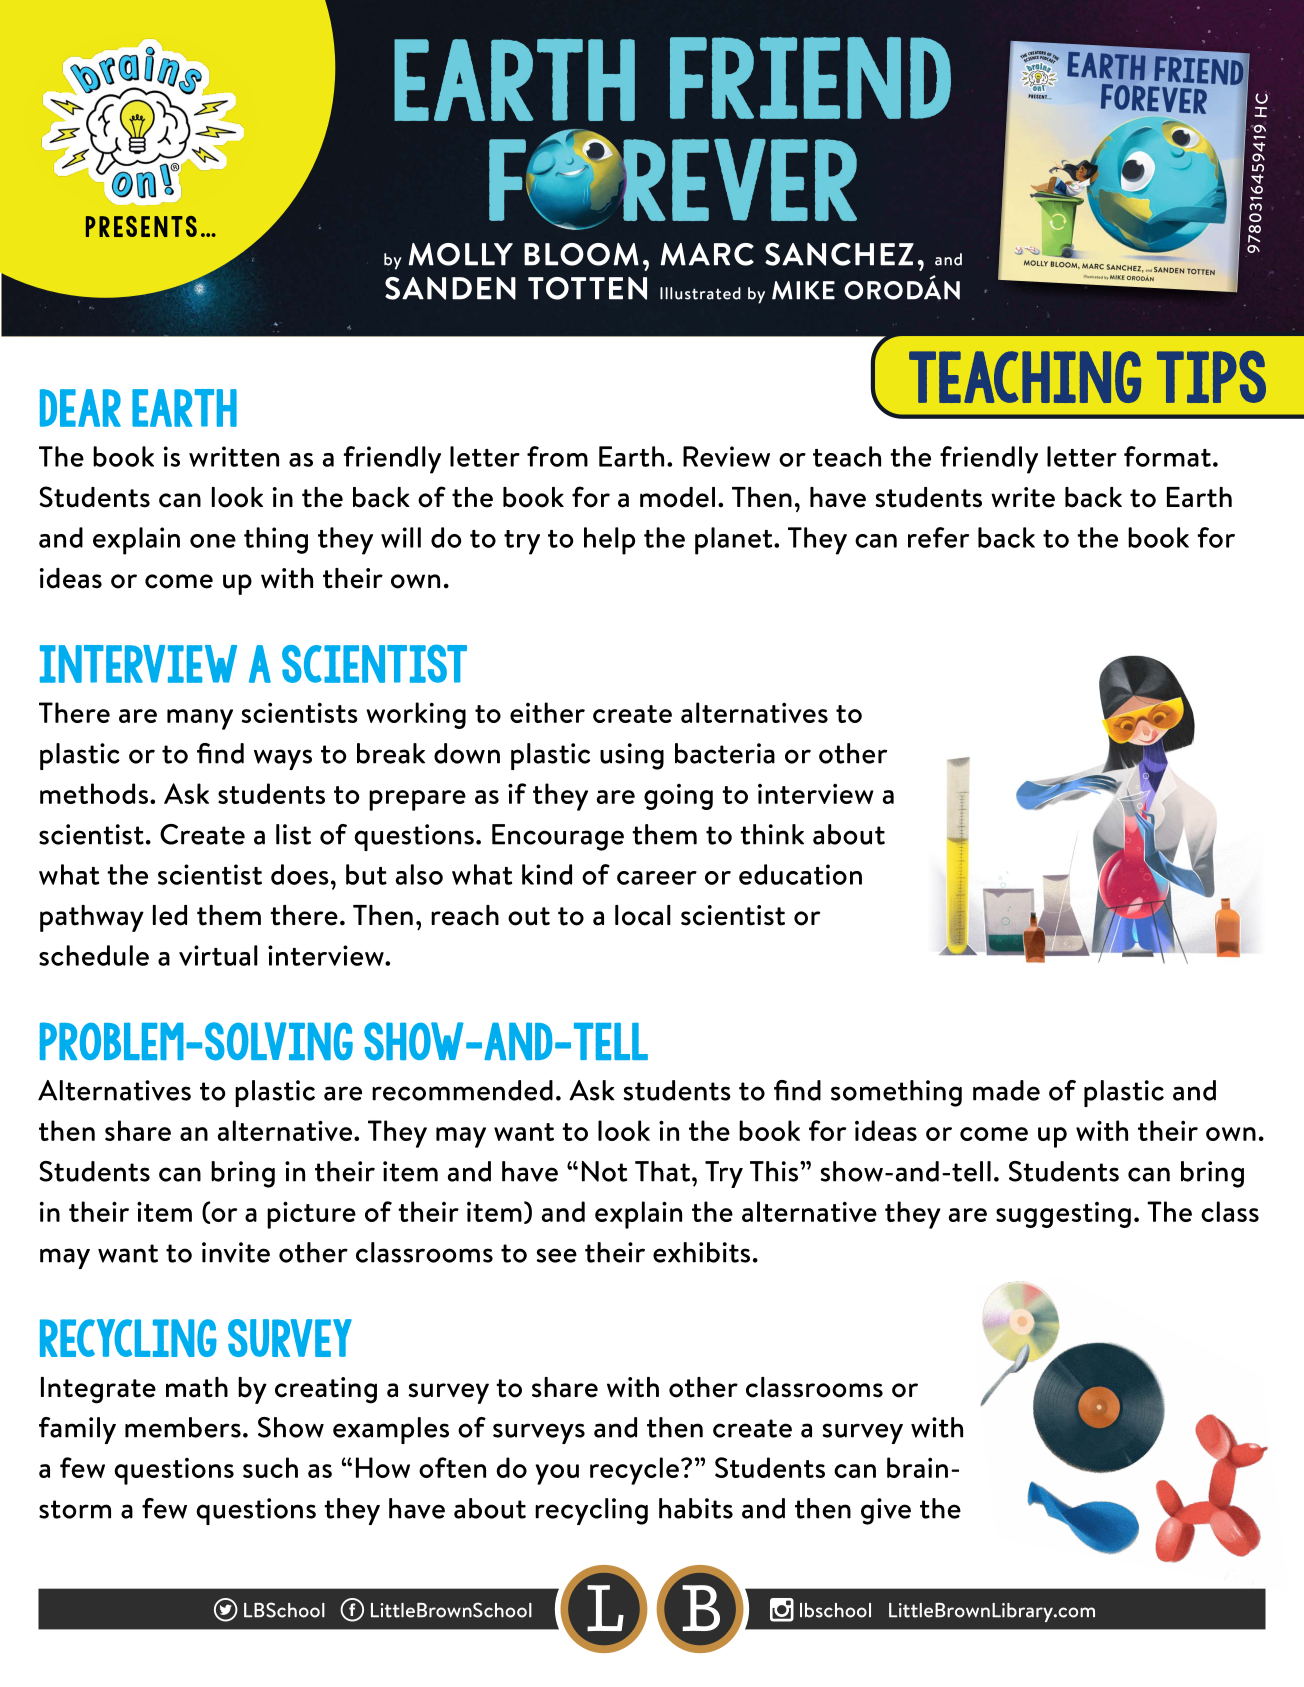 The image size is (1304, 1687). Describe the element at coordinates (657, 878) in the image. I see `career` at that location.
